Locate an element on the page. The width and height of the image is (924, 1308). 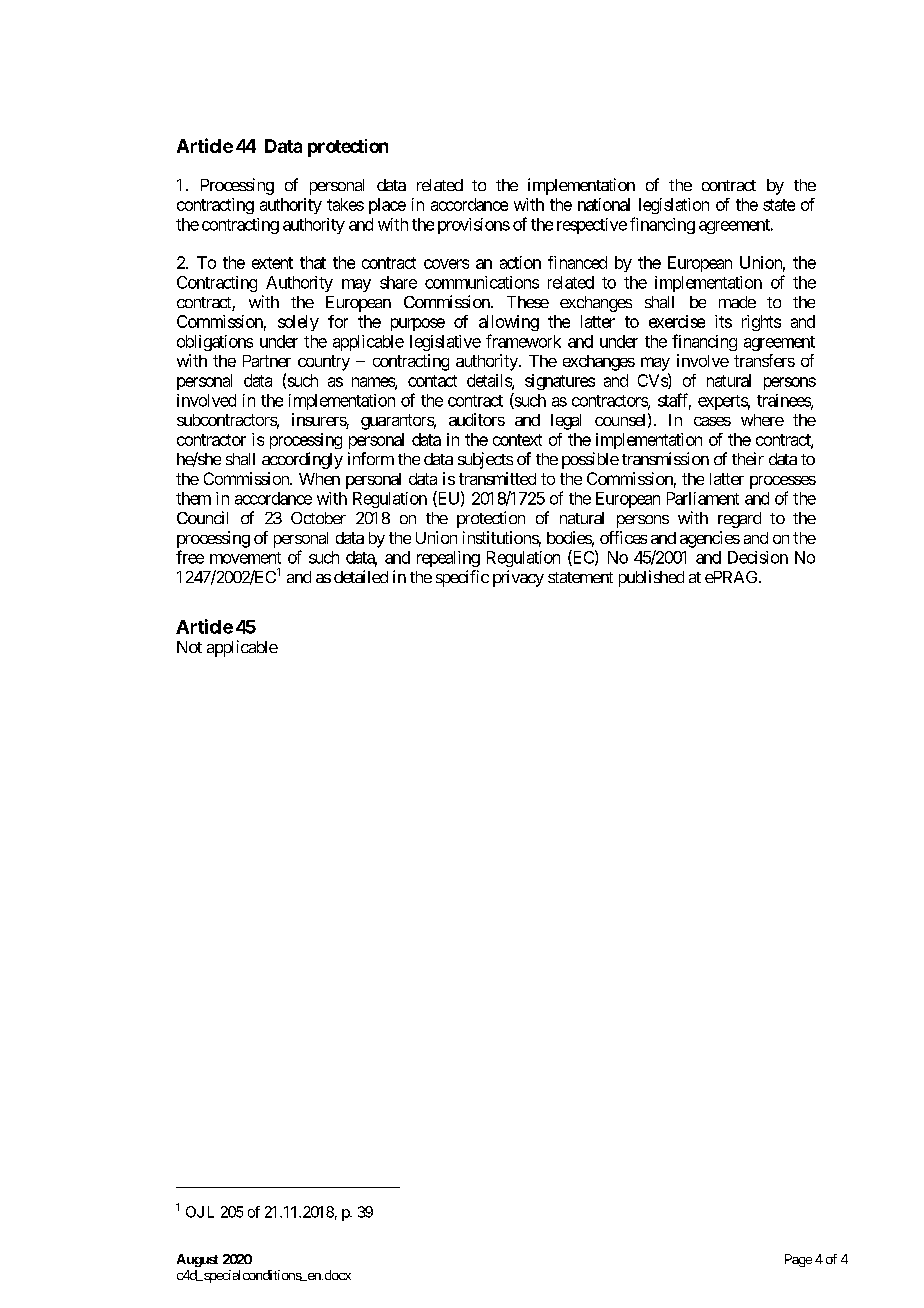
provisions is located at coordinates (474, 226).
